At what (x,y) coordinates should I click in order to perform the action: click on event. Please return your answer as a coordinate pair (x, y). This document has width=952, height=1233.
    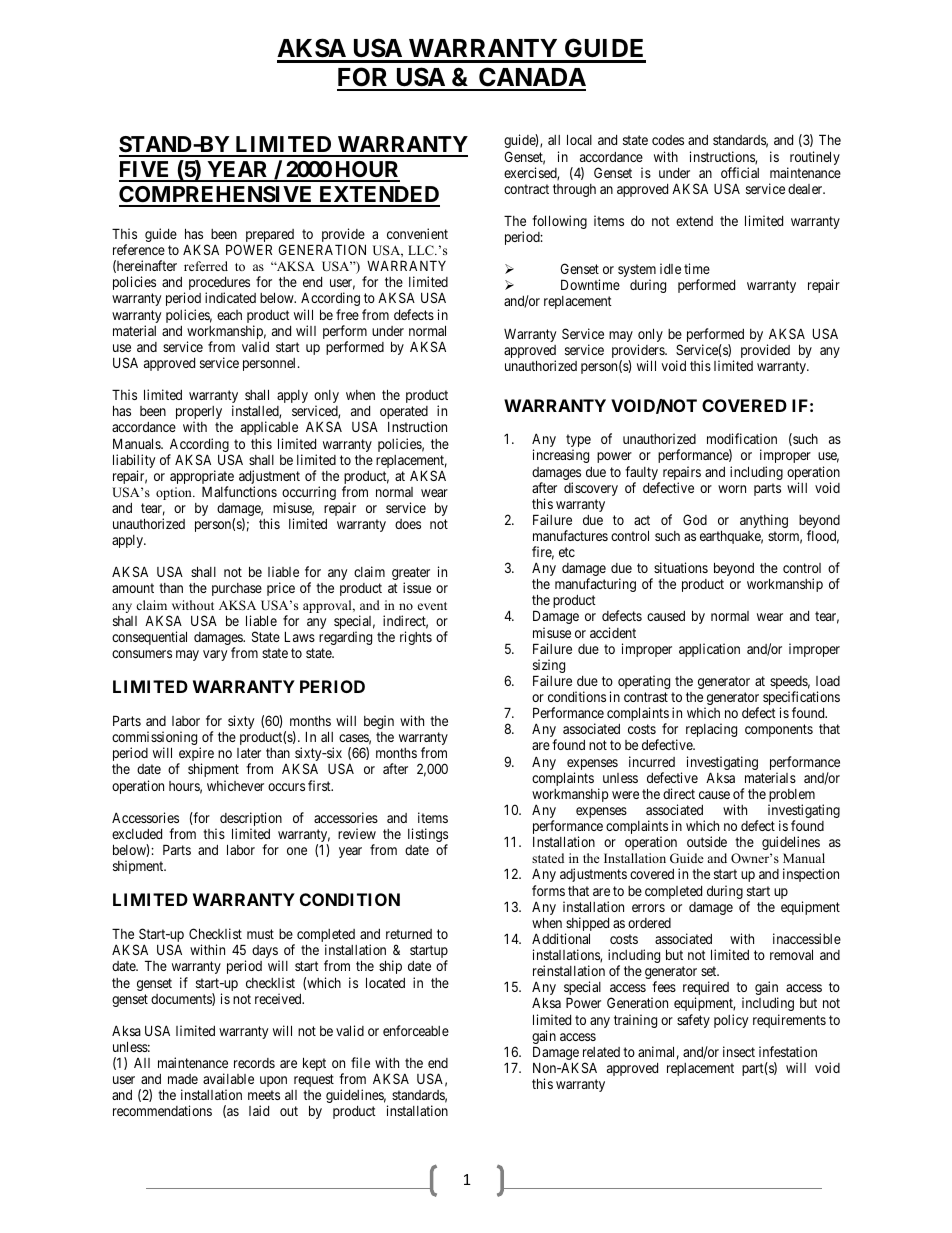
    Looking at the image, I should click on (432, 606).
